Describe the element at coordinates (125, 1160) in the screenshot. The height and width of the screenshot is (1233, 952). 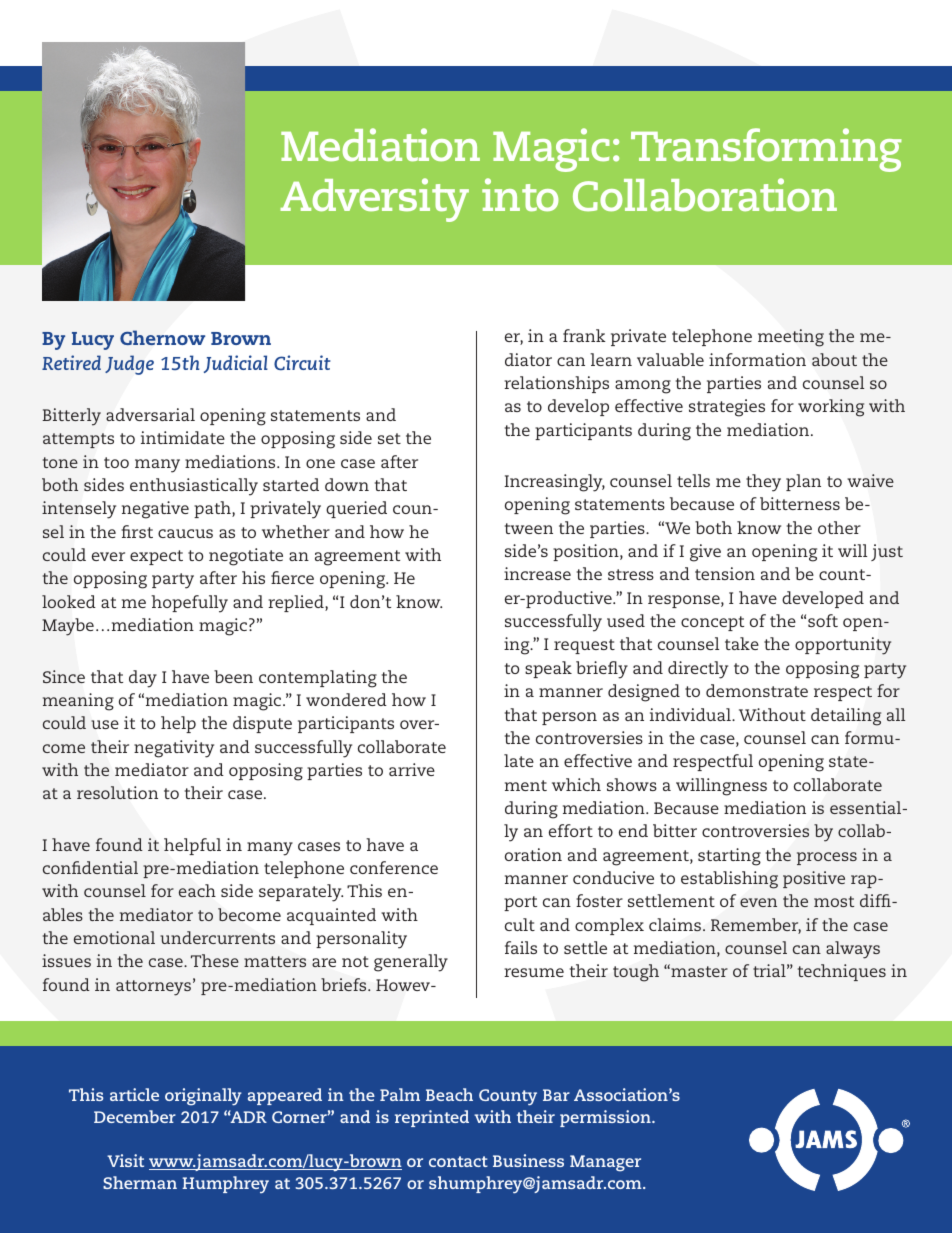
I see `Visit` at that location.
